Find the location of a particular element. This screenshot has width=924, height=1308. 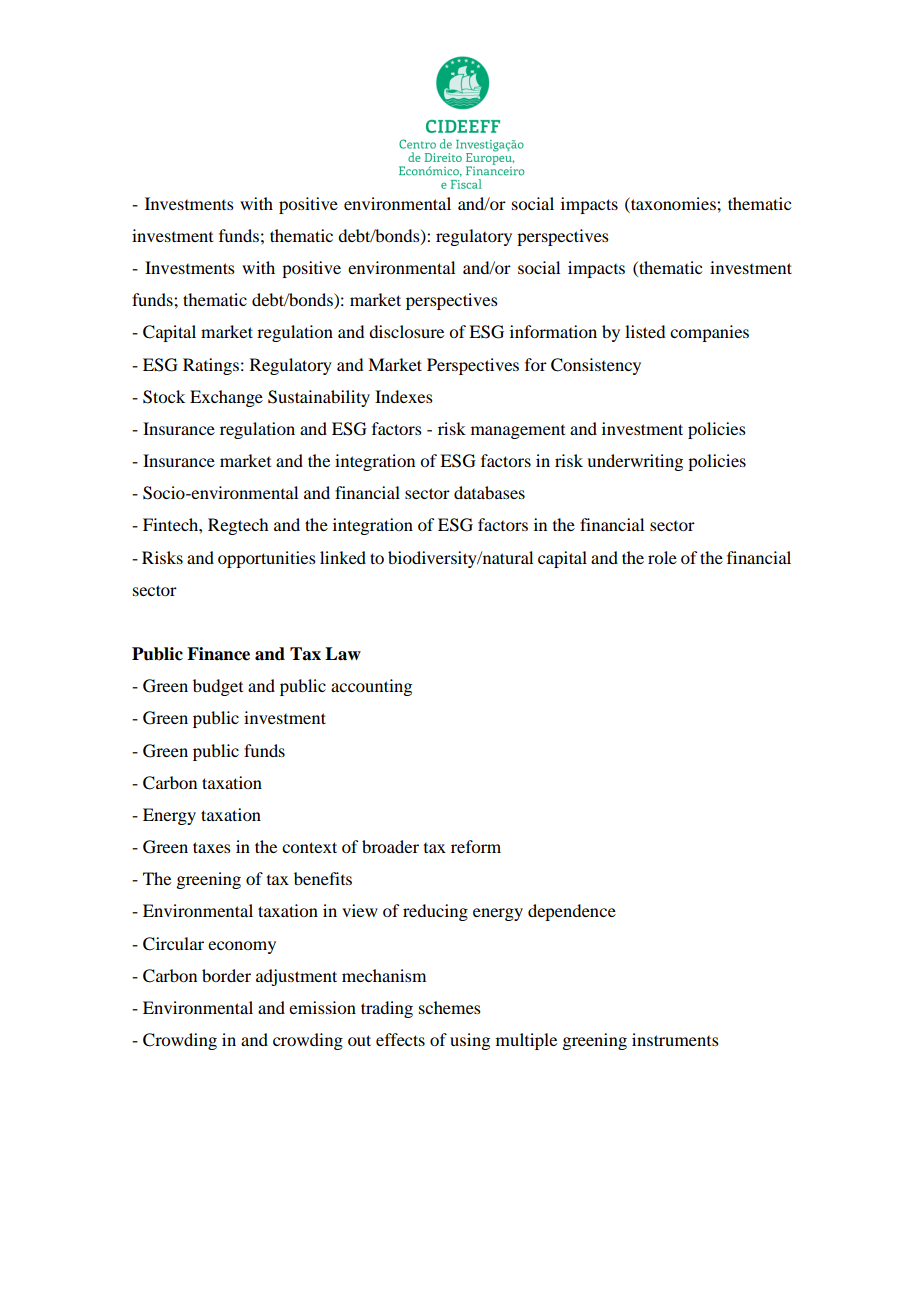

disclosure is located at coordinates (406, 331).
